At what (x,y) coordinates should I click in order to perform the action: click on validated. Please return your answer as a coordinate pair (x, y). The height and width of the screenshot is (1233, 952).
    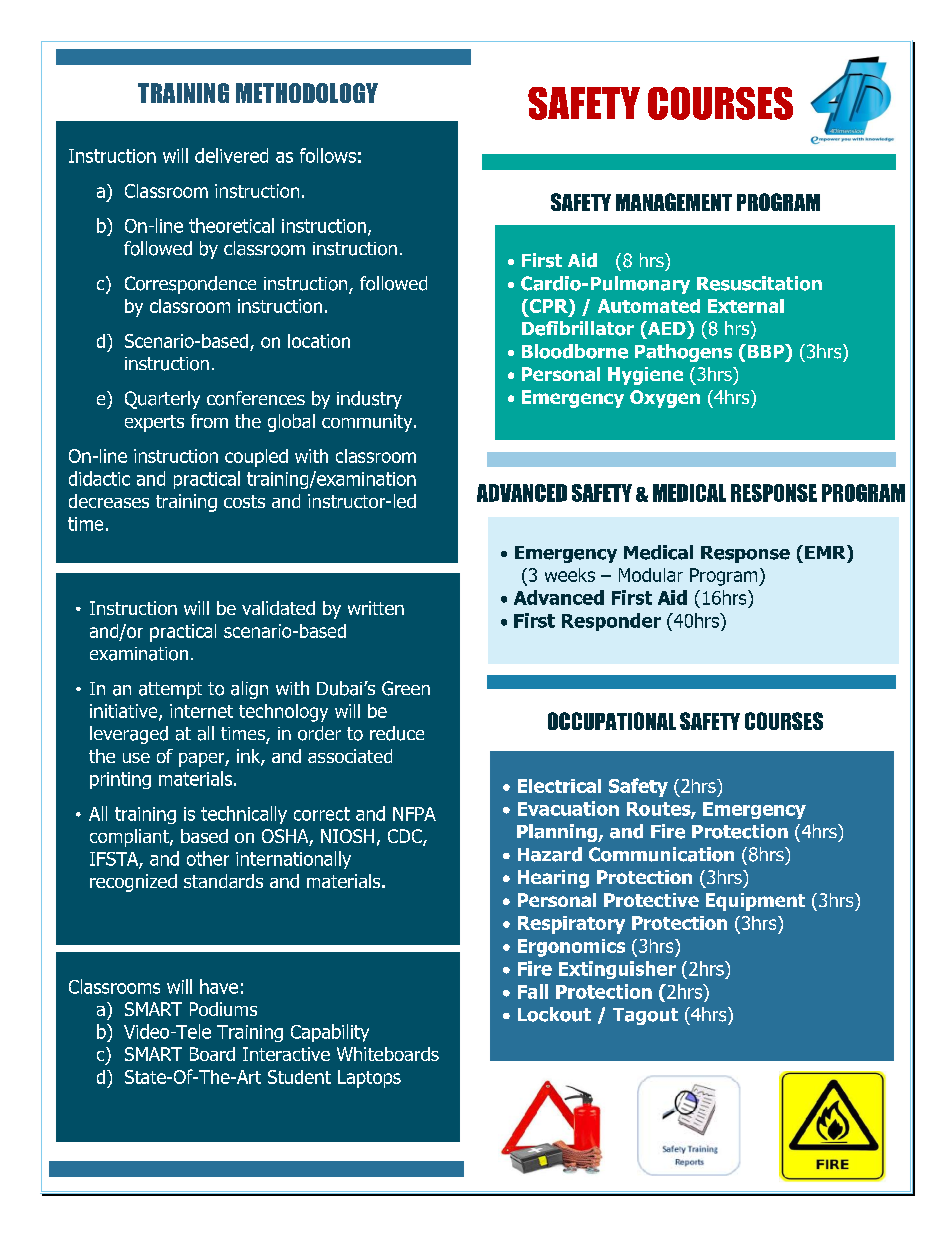
    Looking at the image, I should click on (278, 608).
